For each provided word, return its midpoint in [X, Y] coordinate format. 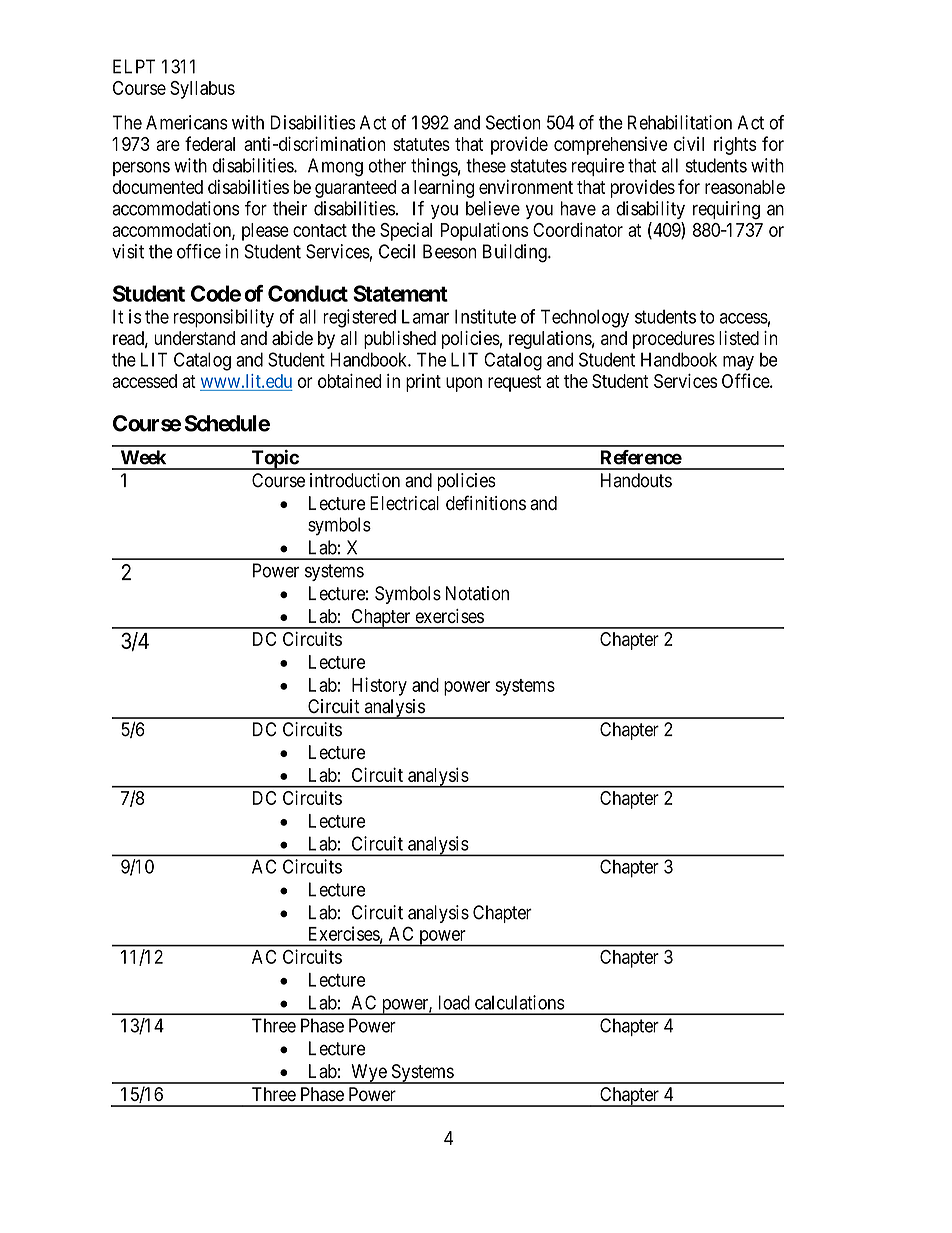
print [423, 383]
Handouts [636, 480]
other [387, 165]
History [379, 686]
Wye [368, 1074]
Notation [477, 593]
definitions [486, 502]
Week [143, 457]
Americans [187, 122]
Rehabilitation [680, 122]
